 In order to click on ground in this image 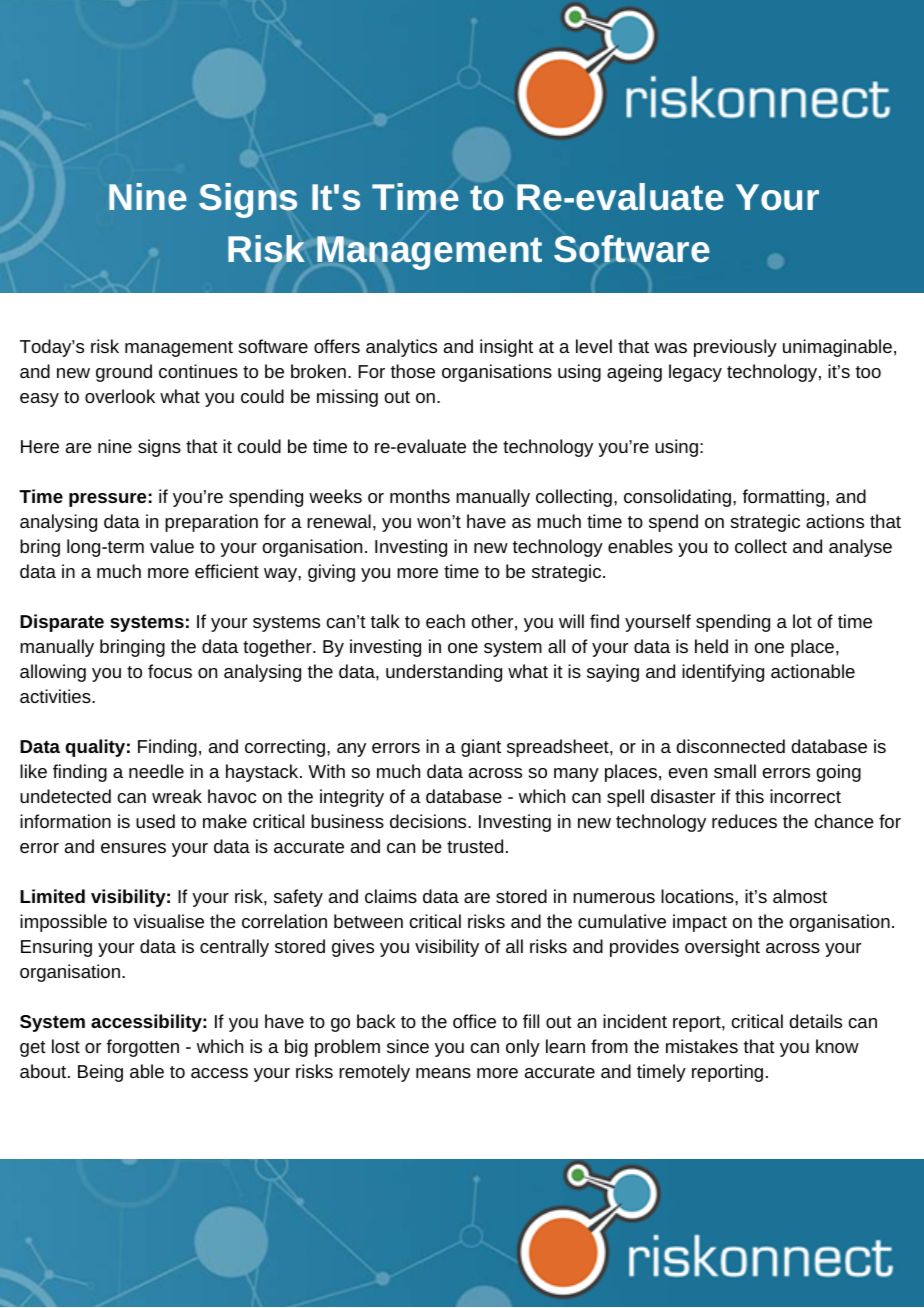, I will do `click(124, 373)`.
